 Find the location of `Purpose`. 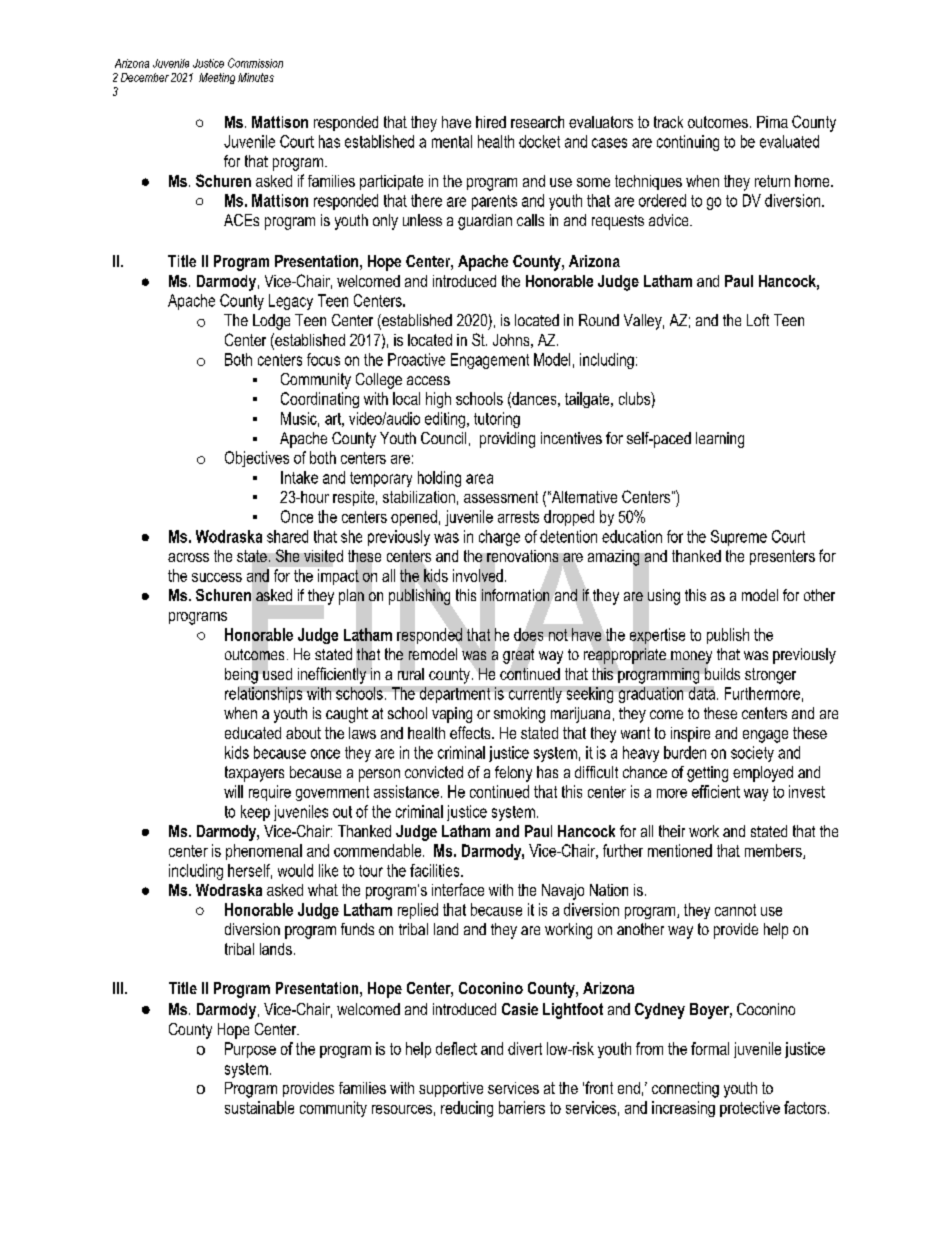

Purpose is located at coordinates (250, 1050).
